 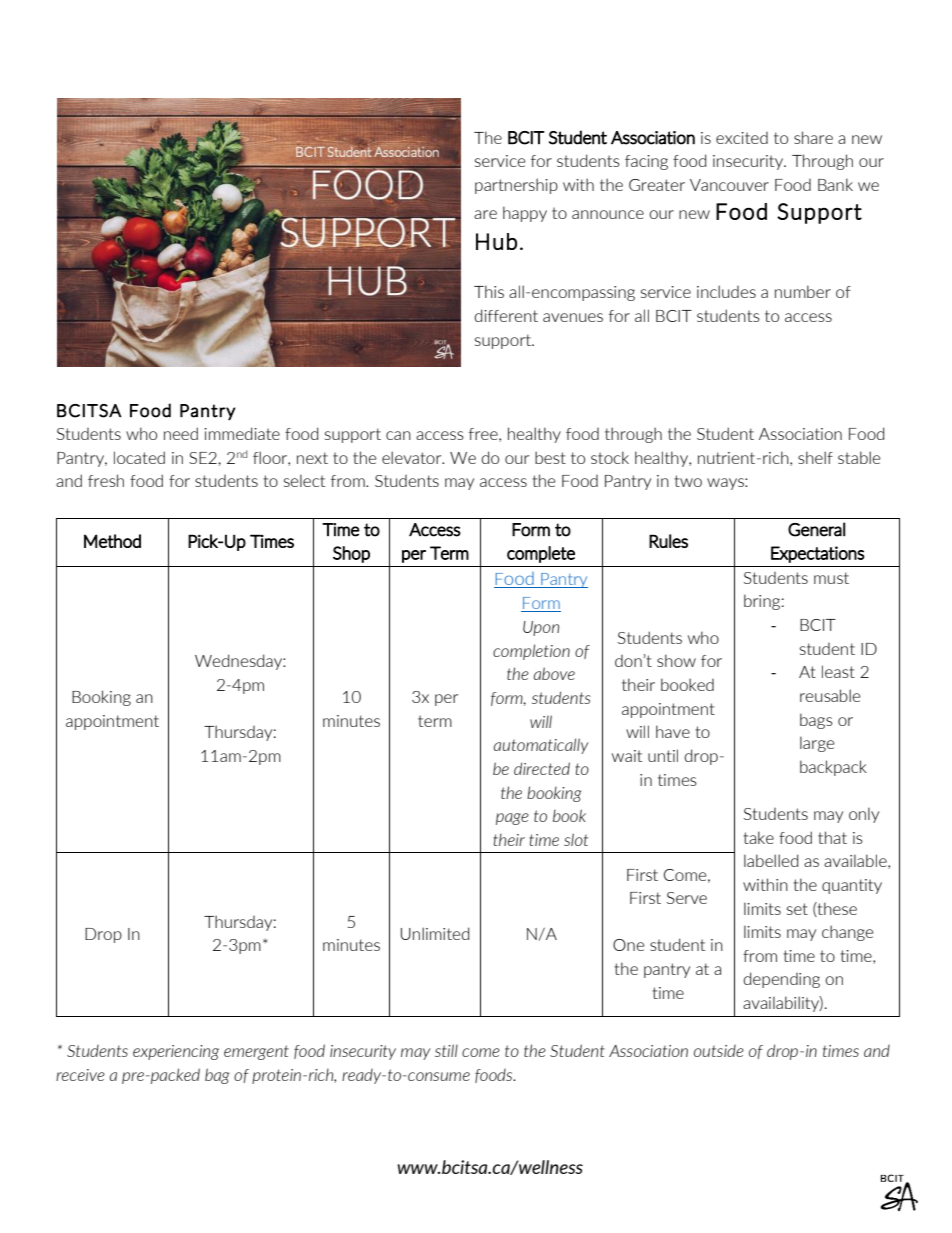 I want to click on must, so click(x=831, y=578).
